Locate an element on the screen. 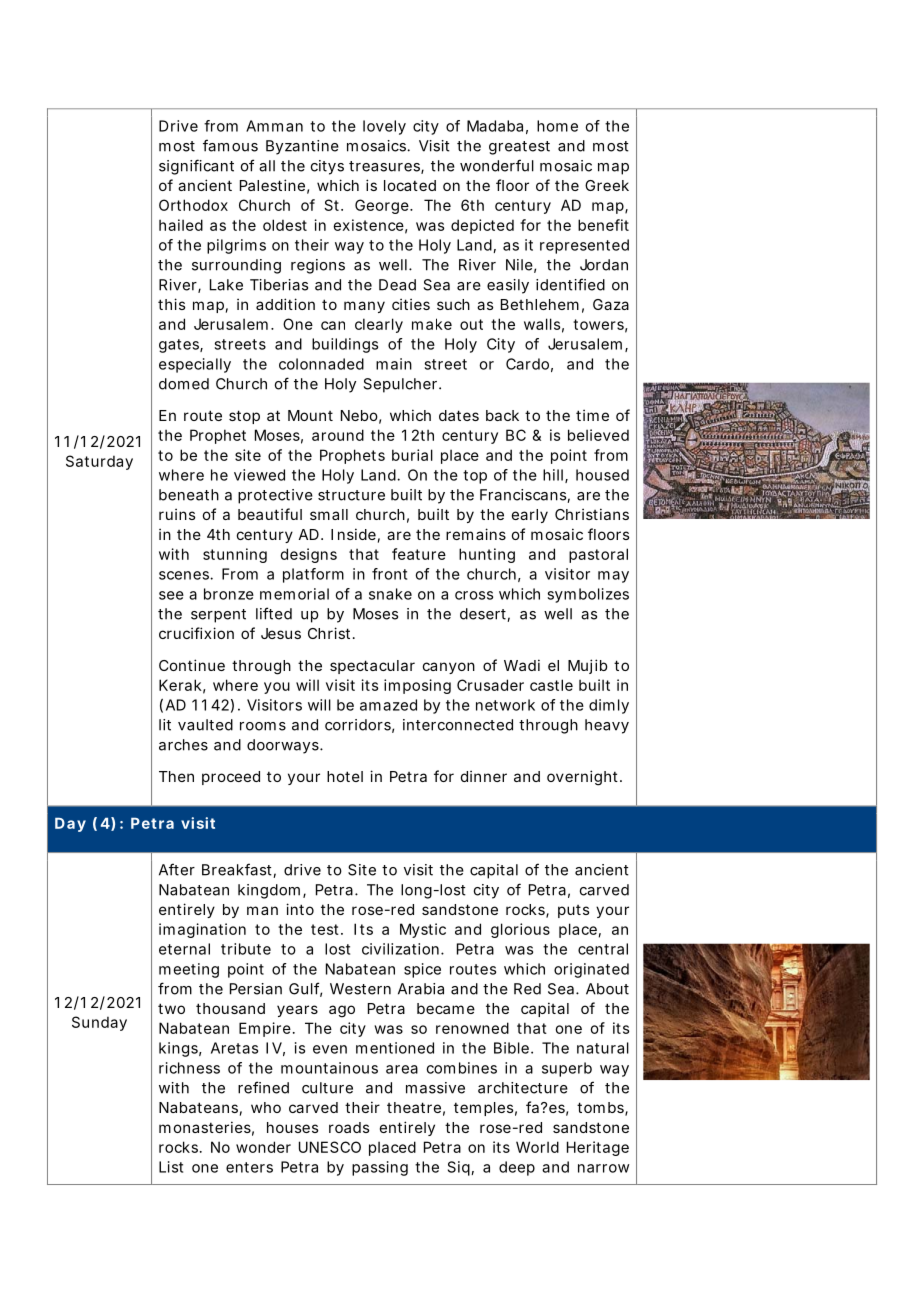  significant is located at coordinates (196, 167).
